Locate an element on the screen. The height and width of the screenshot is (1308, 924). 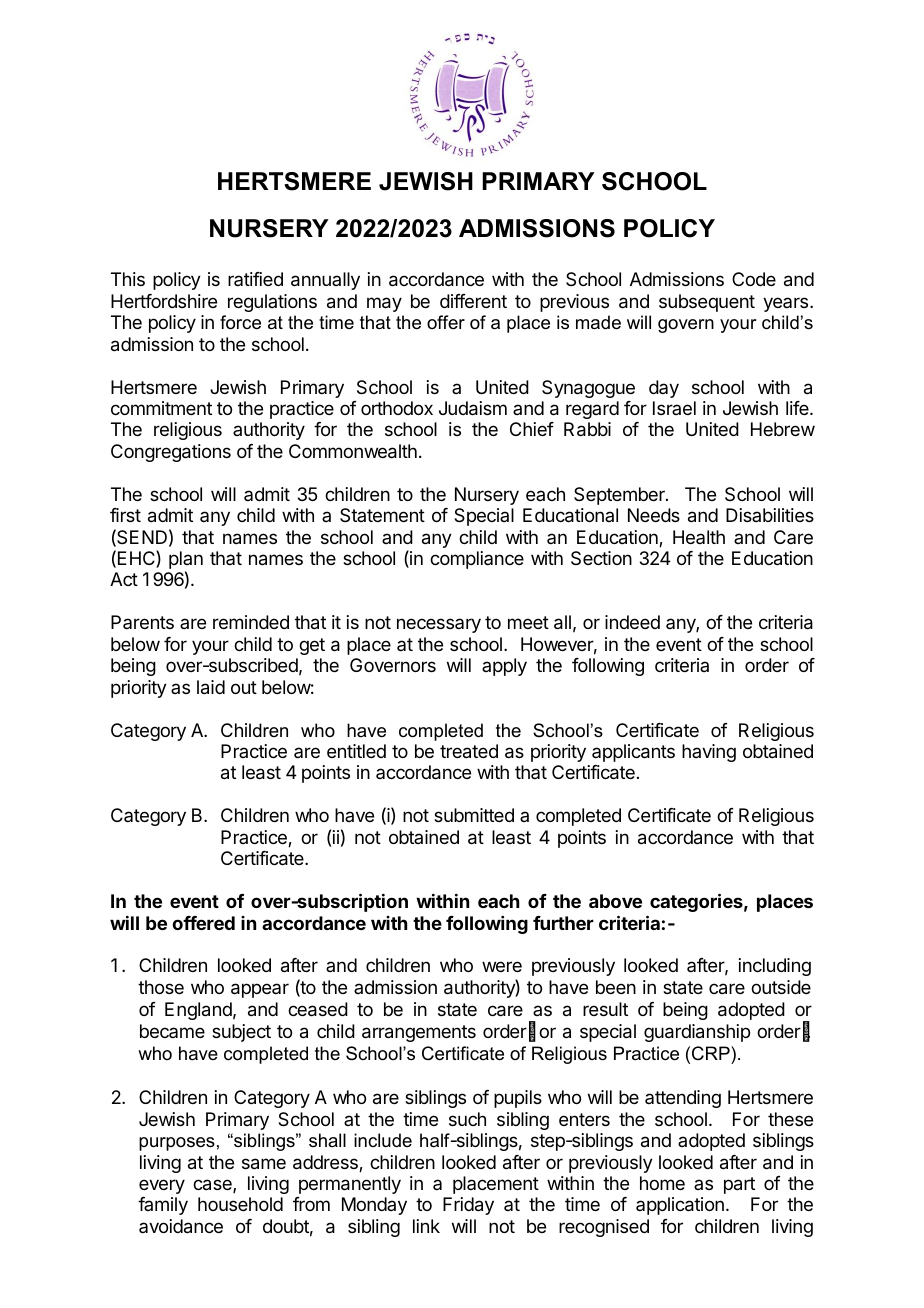
force is located at coordinates (240, 322).
